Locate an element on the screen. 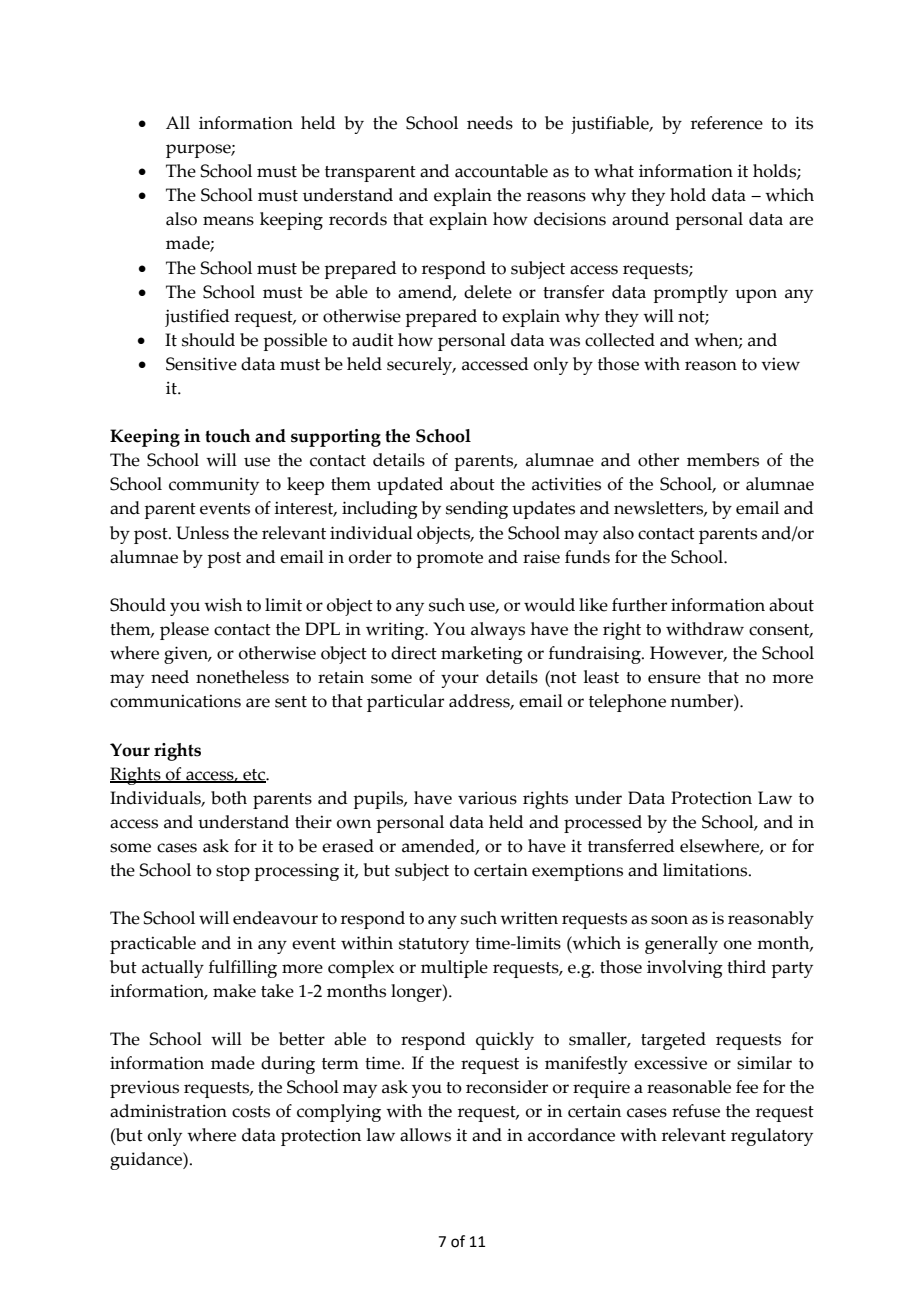 The height and width of the screenshot is (1308, 924). costs is located at coordinates (251, 1112).
